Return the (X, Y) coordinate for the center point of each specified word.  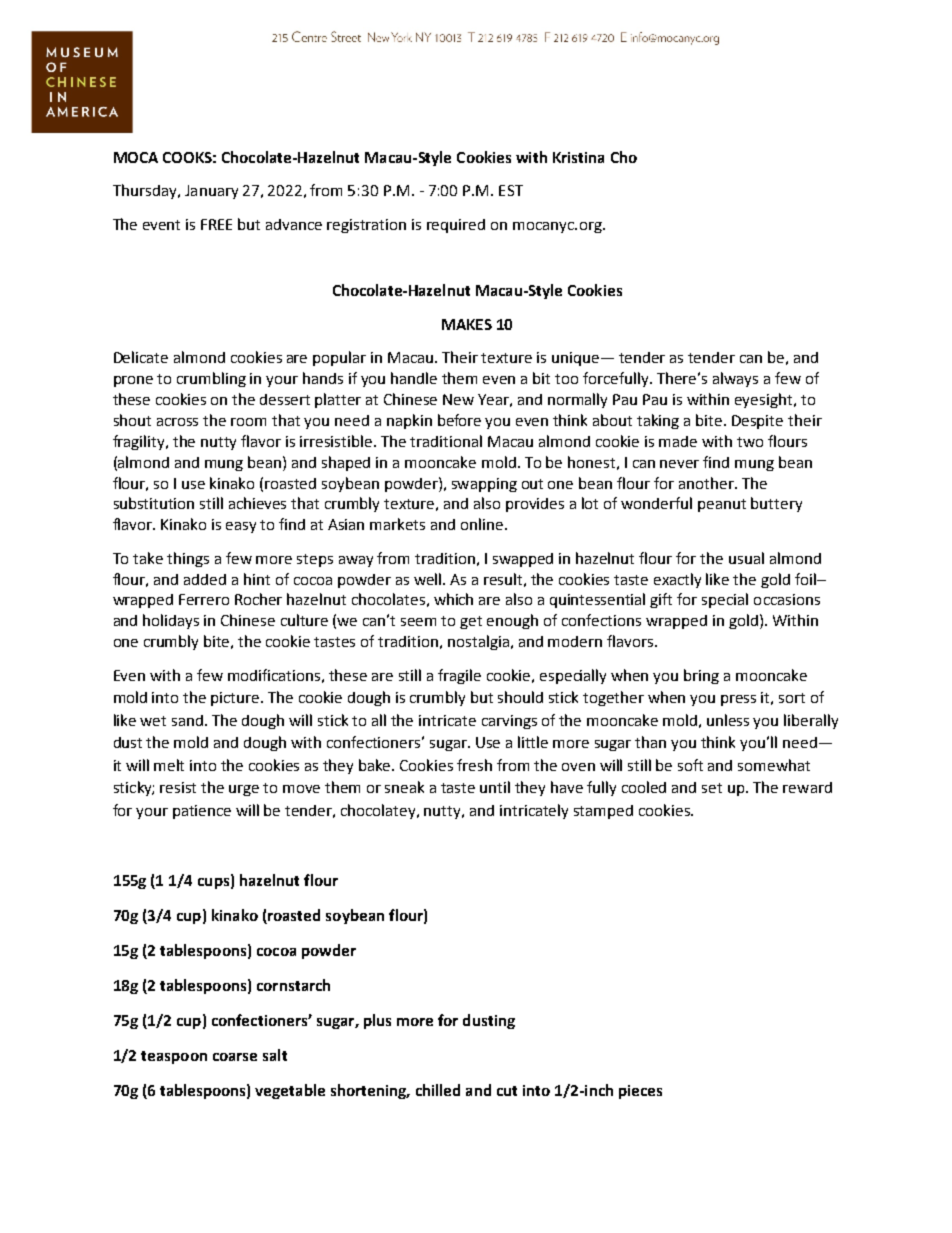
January (211, 192)
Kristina (578, 157)
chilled (438, 1090)
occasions (787, 599)
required (456, 226)
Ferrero (204, 599)
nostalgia (480, 642)
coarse (235, 1057)
